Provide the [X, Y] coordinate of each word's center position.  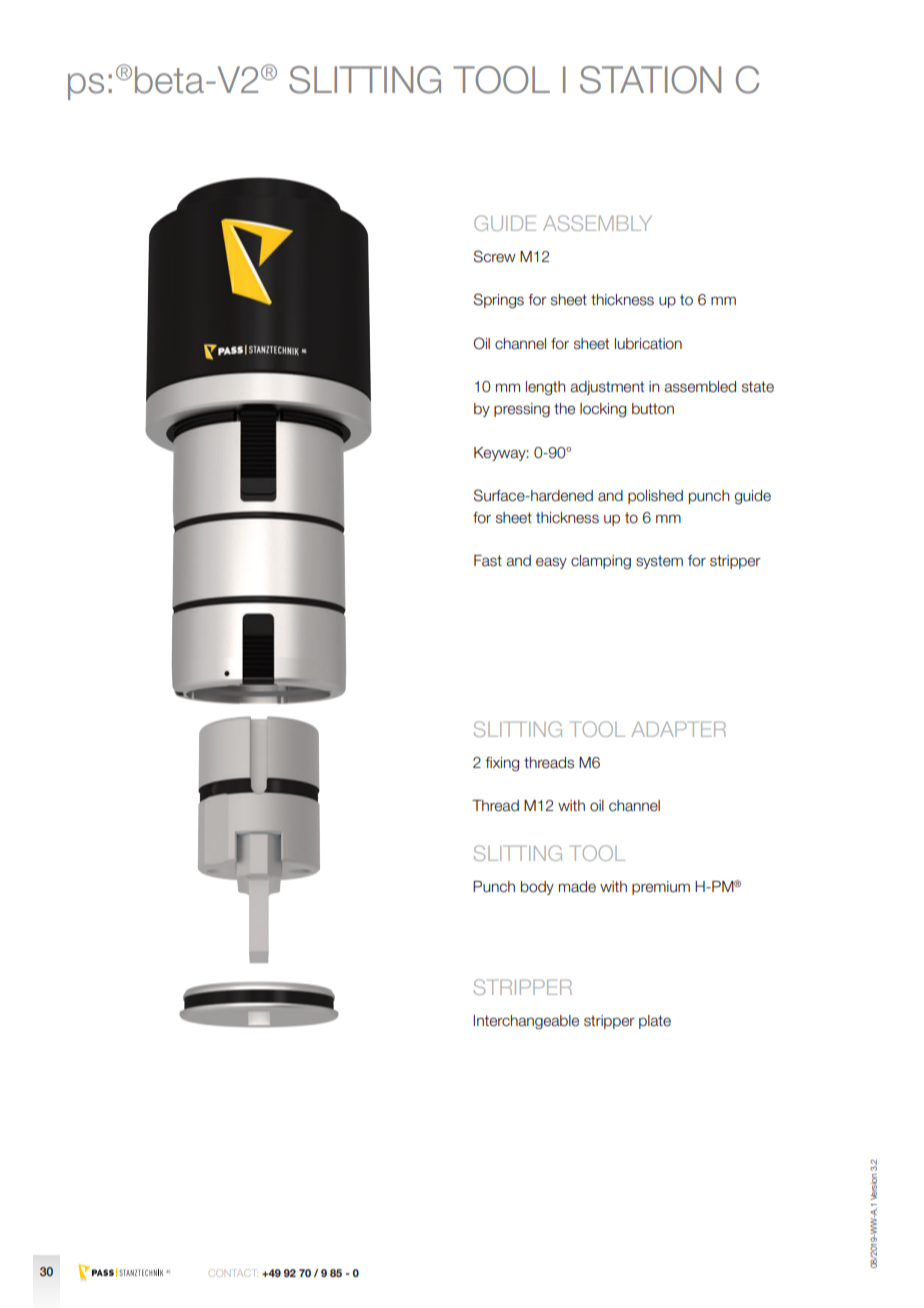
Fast [488, 561]
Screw [495, 256]
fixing [502, 764]
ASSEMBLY [597, 223]
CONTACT [233, 1273]
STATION [650, 80]
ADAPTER [678, 729]
